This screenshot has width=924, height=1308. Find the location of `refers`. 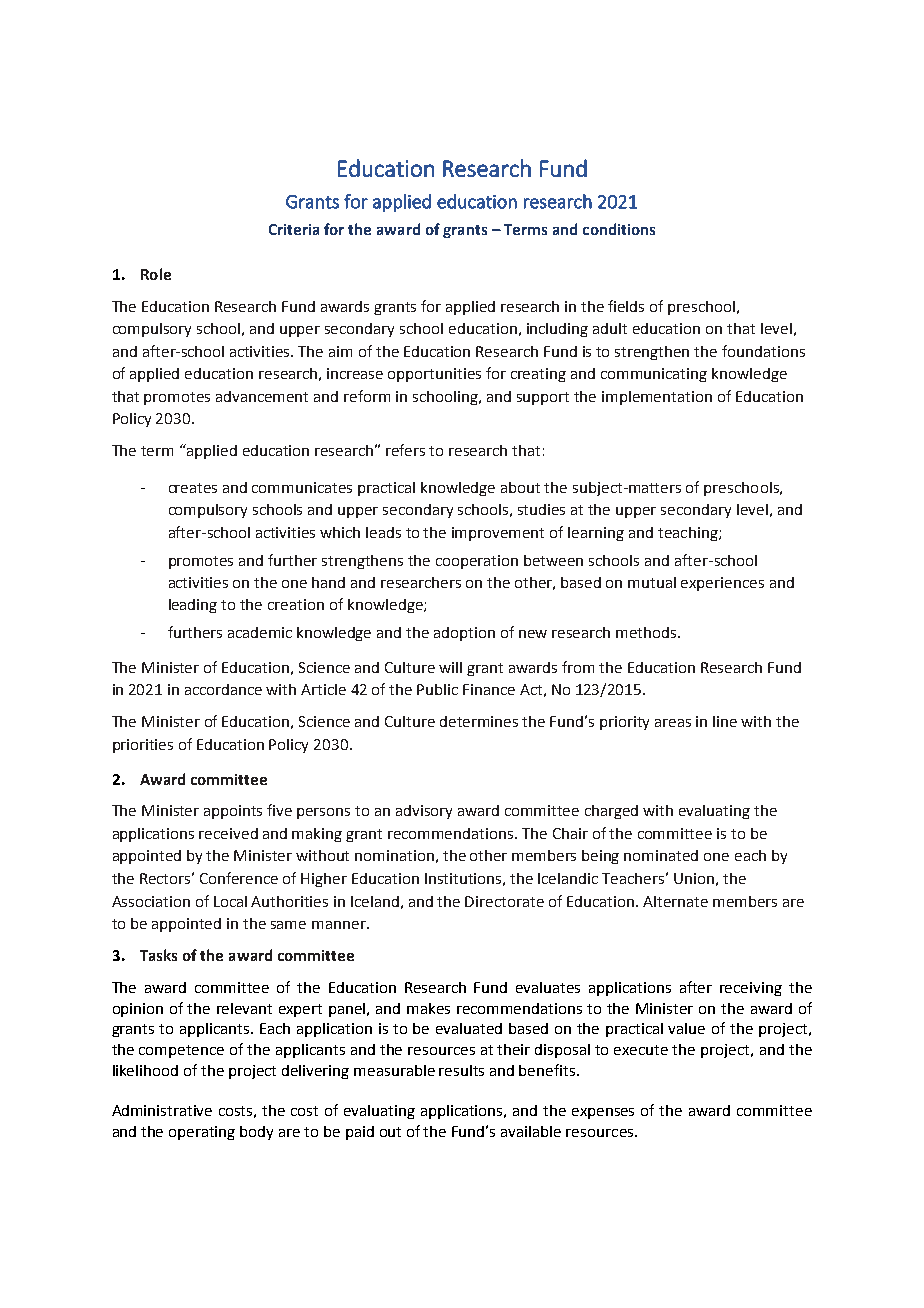

refers is located at coordinates (405, 450).
